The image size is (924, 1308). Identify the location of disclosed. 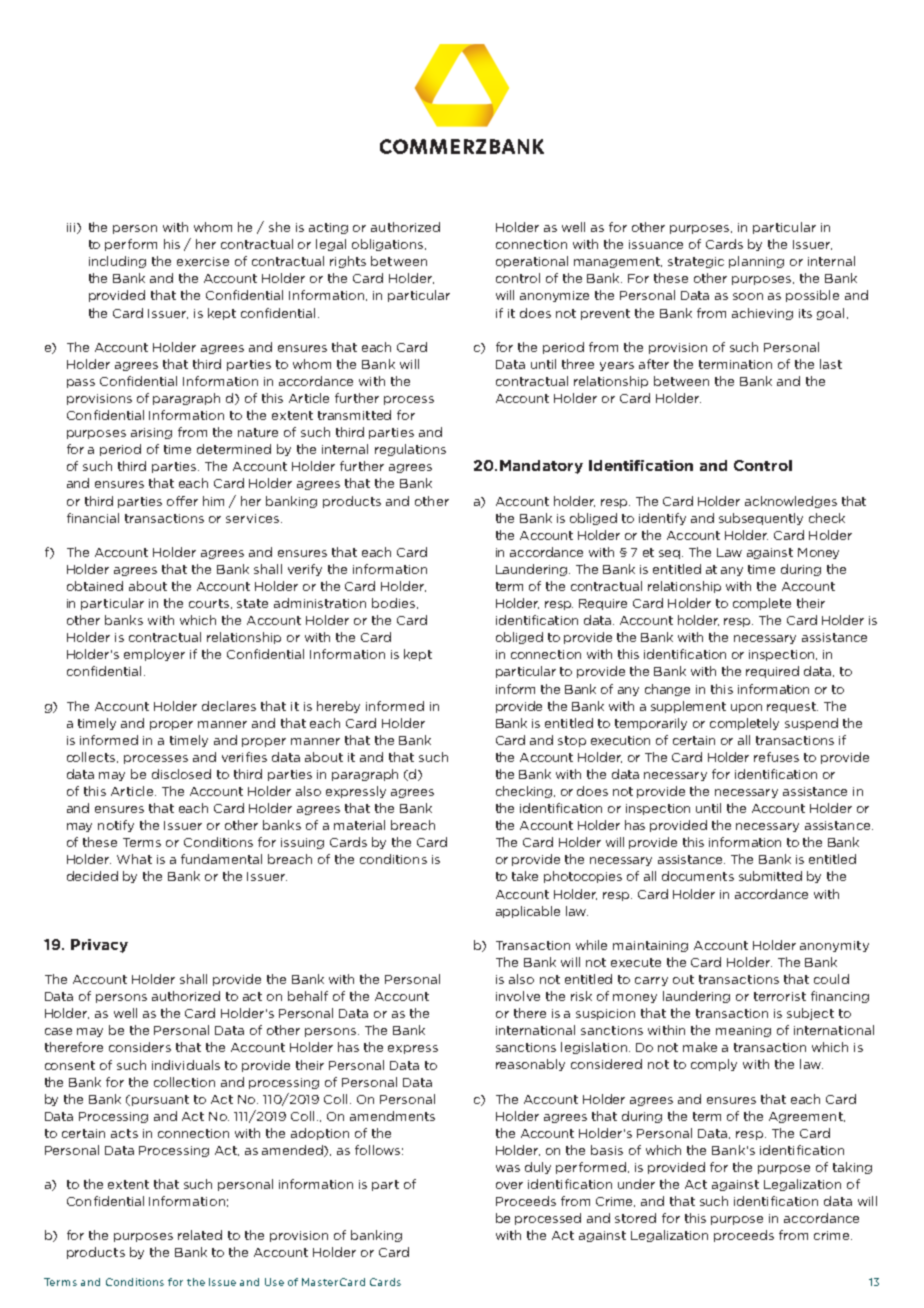
(181, 774).
